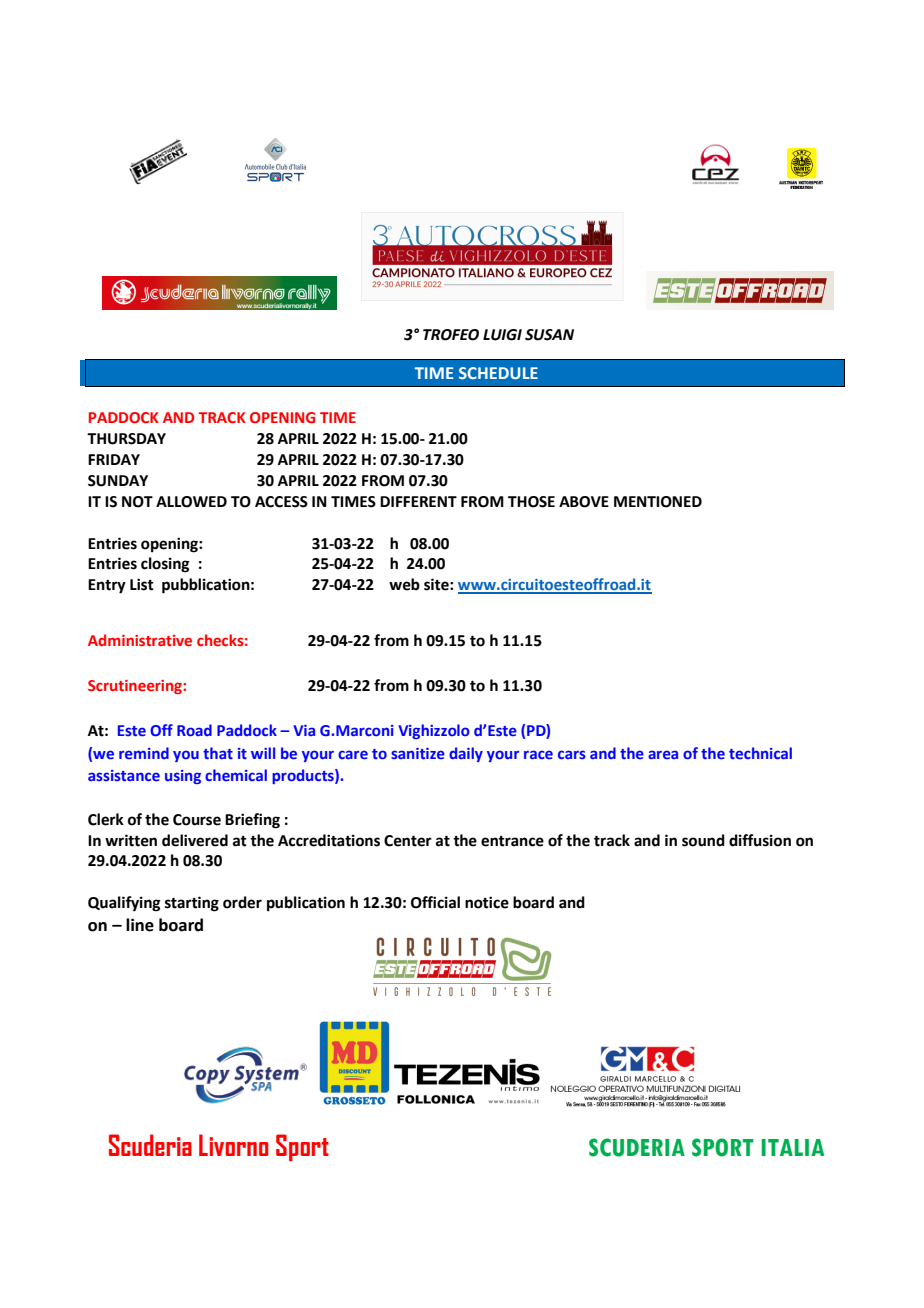 This image has width=924, height=1308. Describe the element at coordinates (435, 902) in the image. I see `Official` at that location.
